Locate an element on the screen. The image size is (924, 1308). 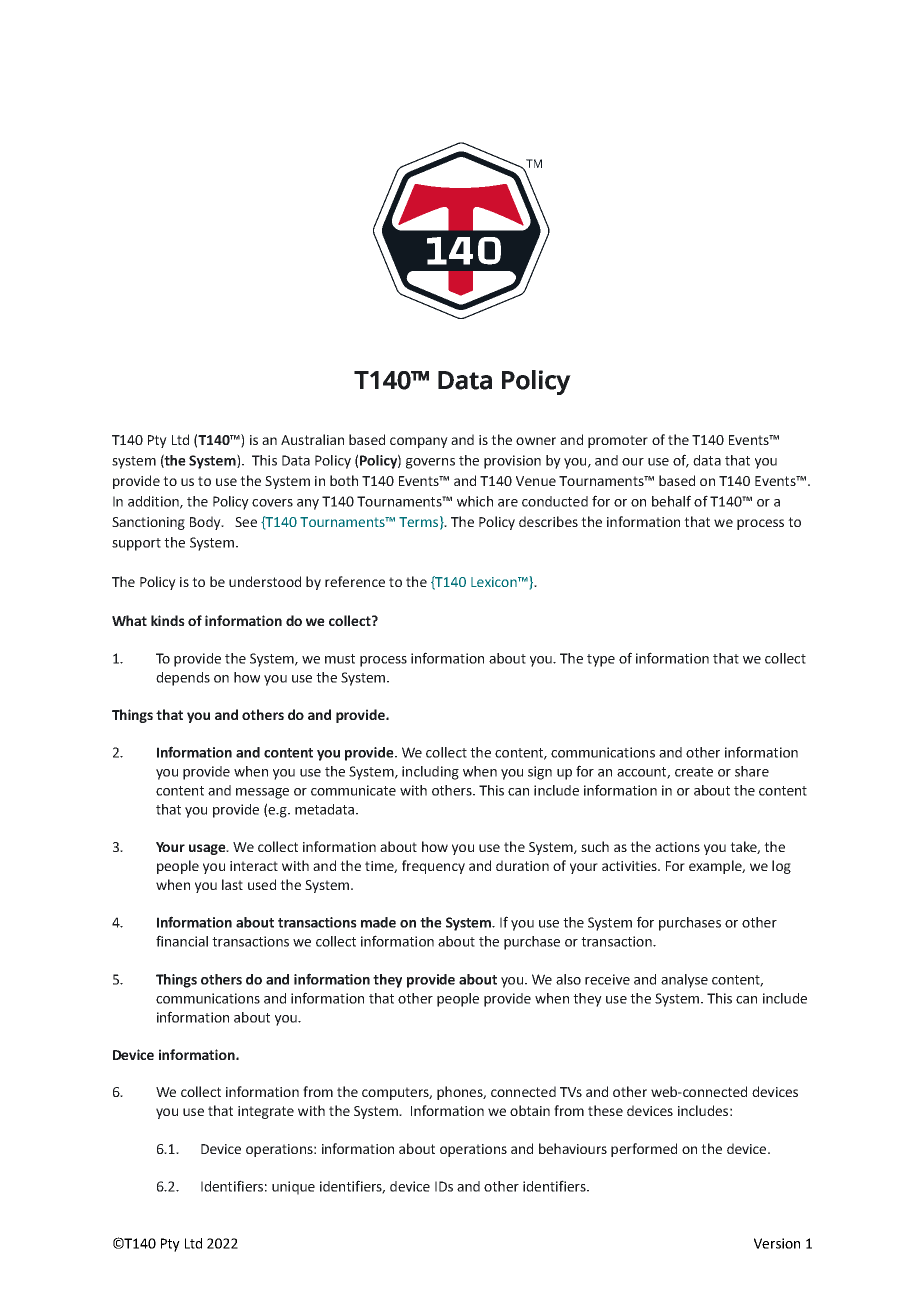
integrate is located at coordinates (266, 1112).
